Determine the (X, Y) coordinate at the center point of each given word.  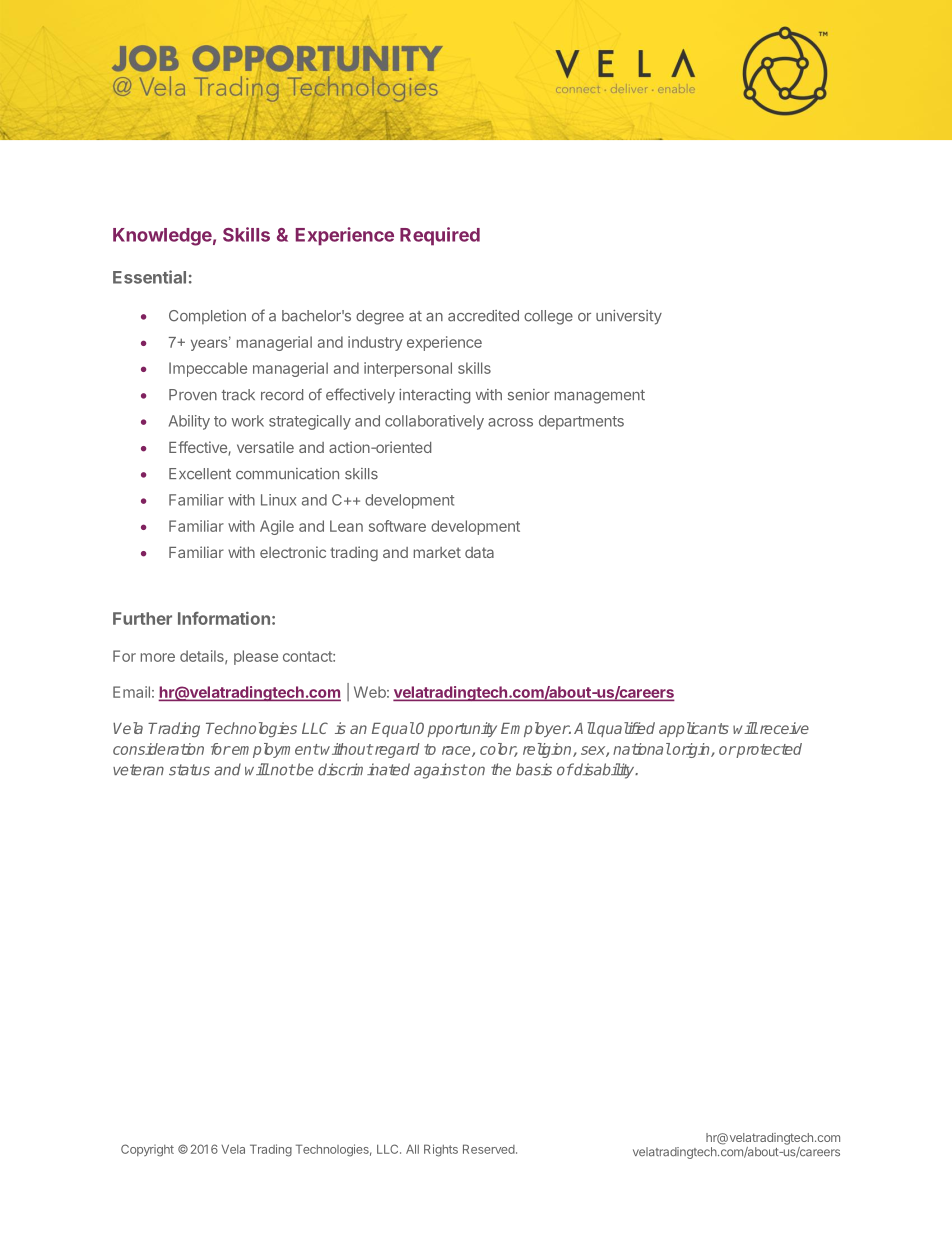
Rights (441, 1150)
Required (440, 236)
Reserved (489, 1149)
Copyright (147, 1150)
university (629, 317)
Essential (149, 277)
